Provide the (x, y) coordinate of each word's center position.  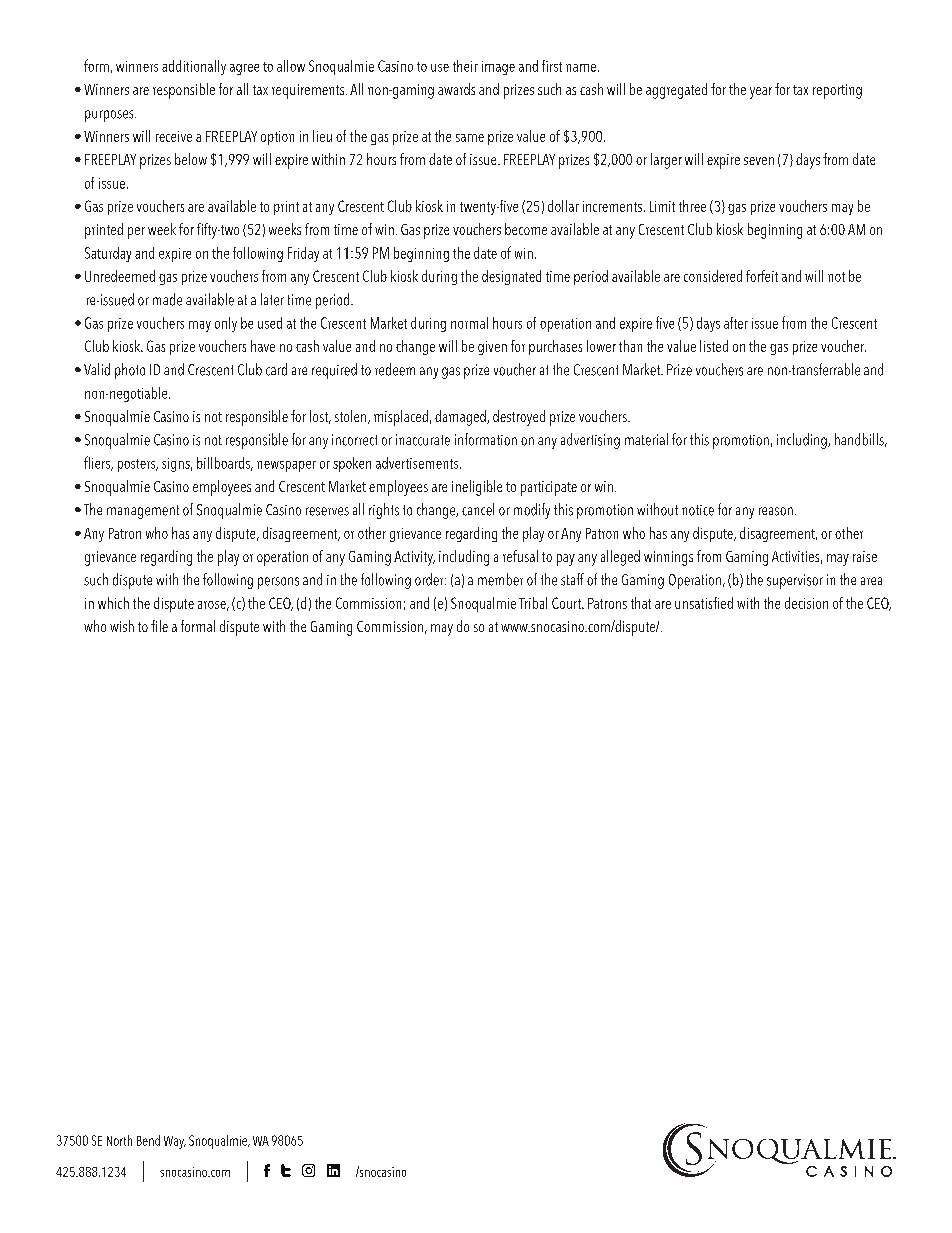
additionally (194, 67)
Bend (148, 1140)
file (159, 626)
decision (806, 603)
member (500, 579)
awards (456, 89)
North (119, 1140)
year (761, 93)
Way (175, 1142)
